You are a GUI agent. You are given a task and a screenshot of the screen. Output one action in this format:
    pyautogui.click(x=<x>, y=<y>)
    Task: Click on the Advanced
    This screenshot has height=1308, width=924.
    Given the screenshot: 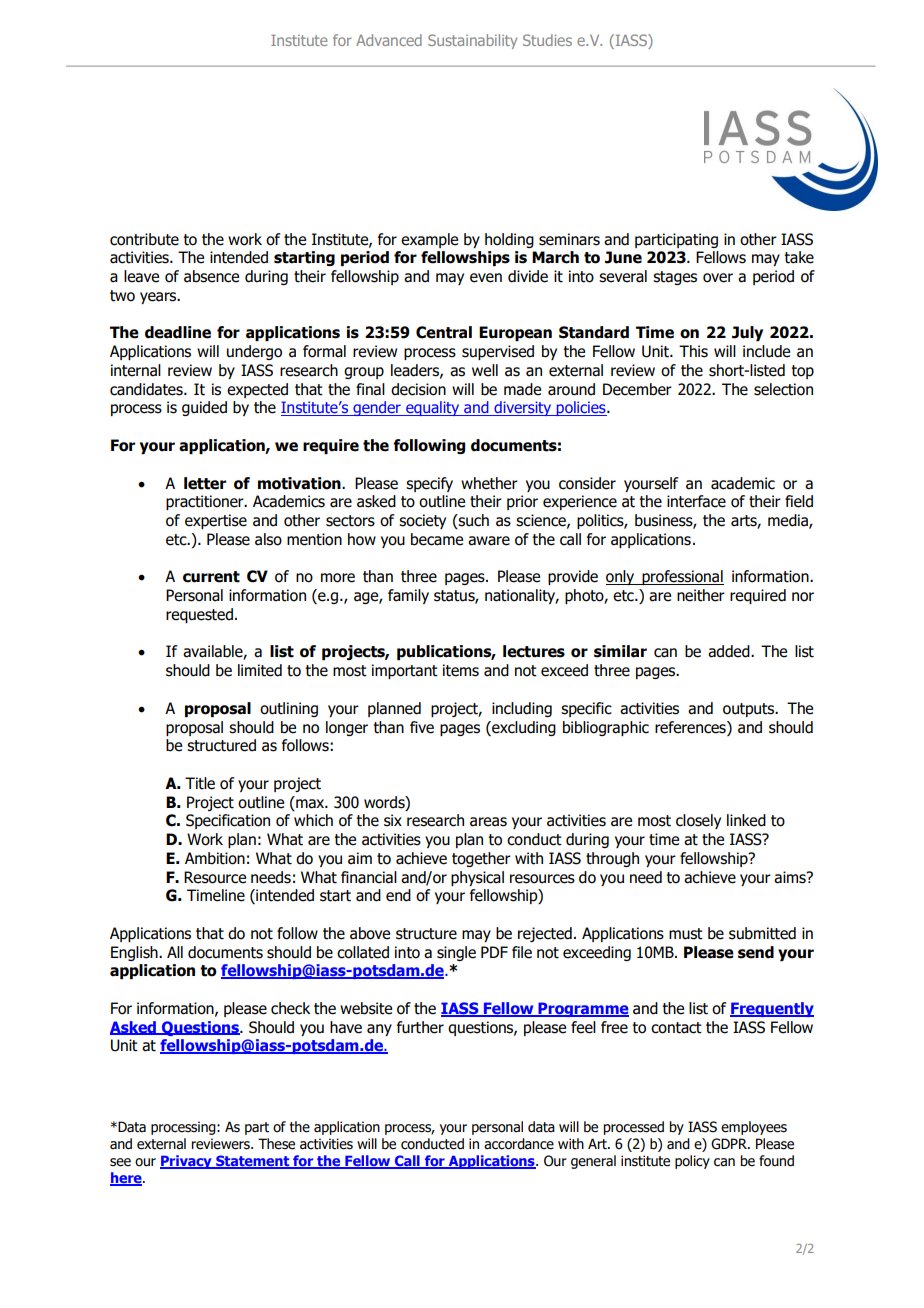 What is the action you would take?
    pyautogui.click(x=389, y=40)
